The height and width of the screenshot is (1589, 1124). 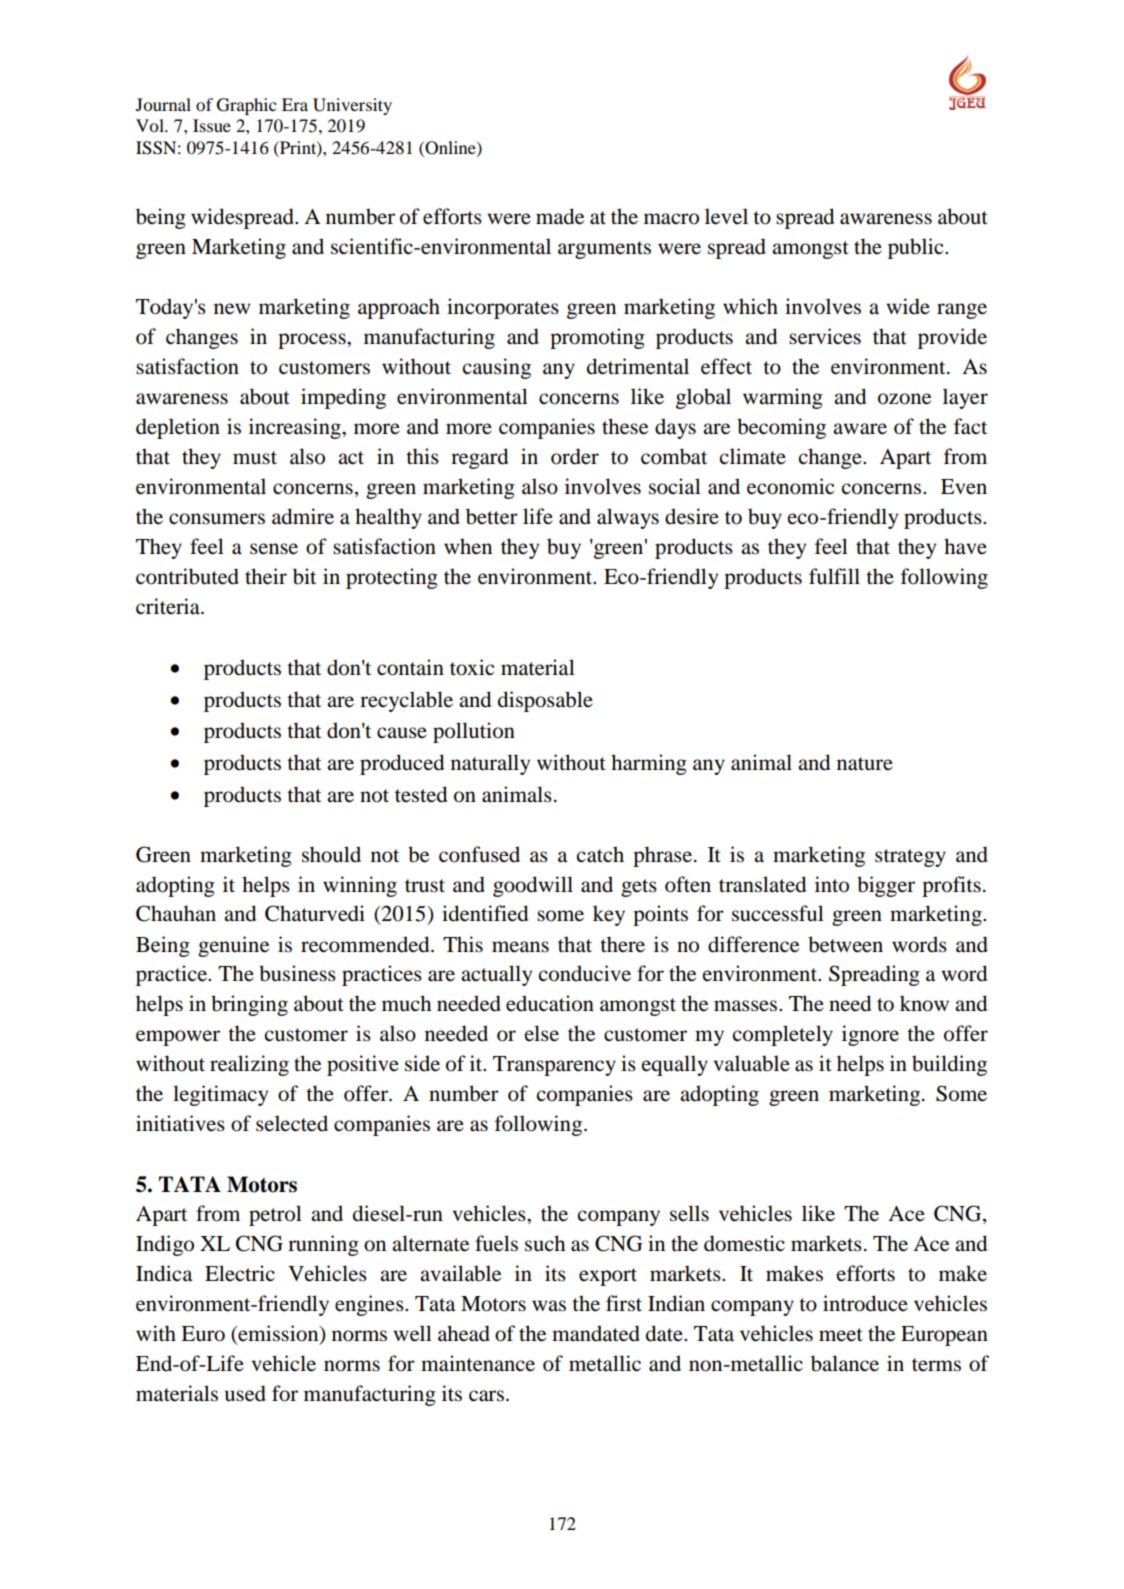 What do you see at coordinates (865, 764) in the screenshot?
I see `nature` at bounding box center [865, 764].
